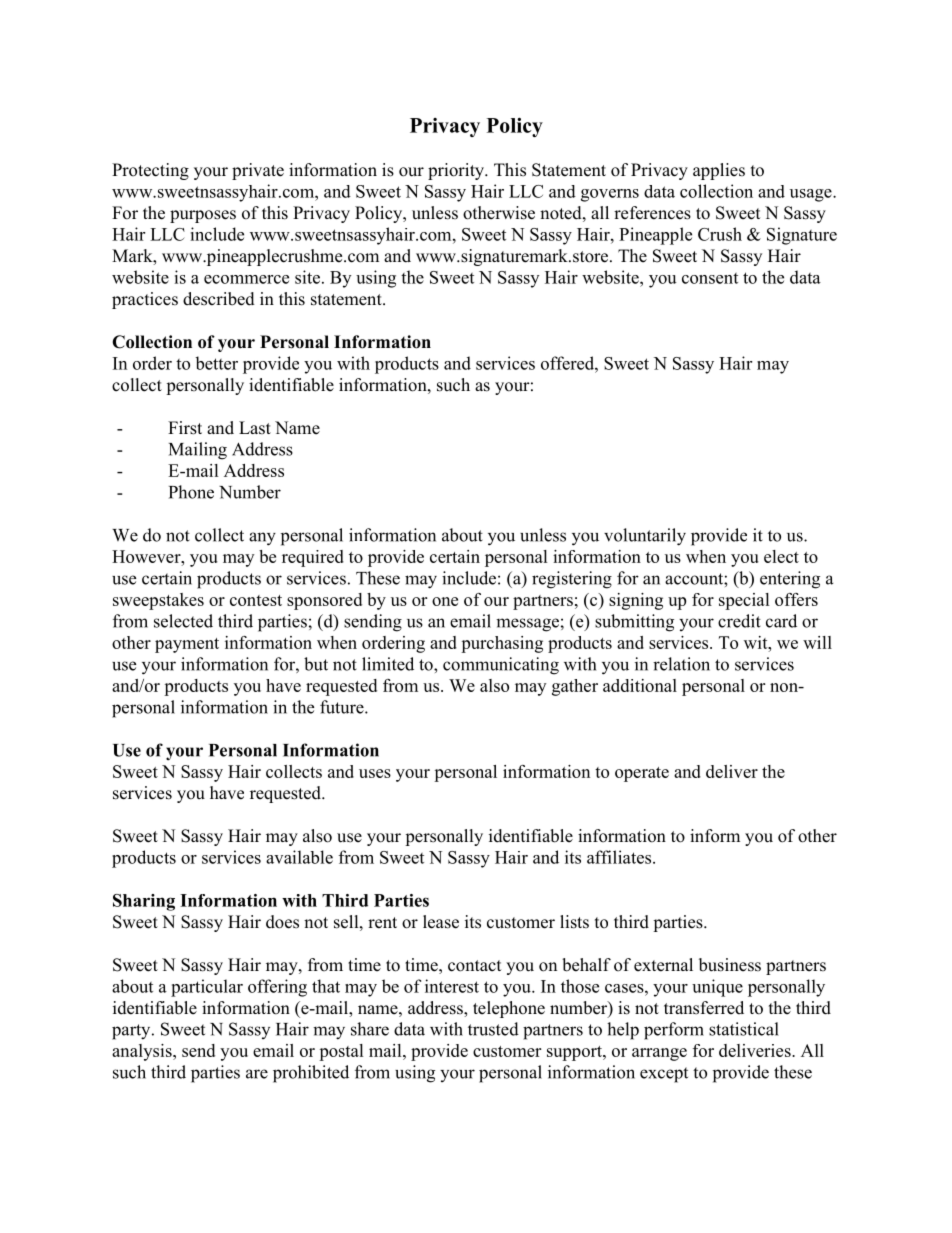 The height and width of the document is (1233, 952). Describe the element at coordinates (719, 171) in the document. I see `applies` at that location.
